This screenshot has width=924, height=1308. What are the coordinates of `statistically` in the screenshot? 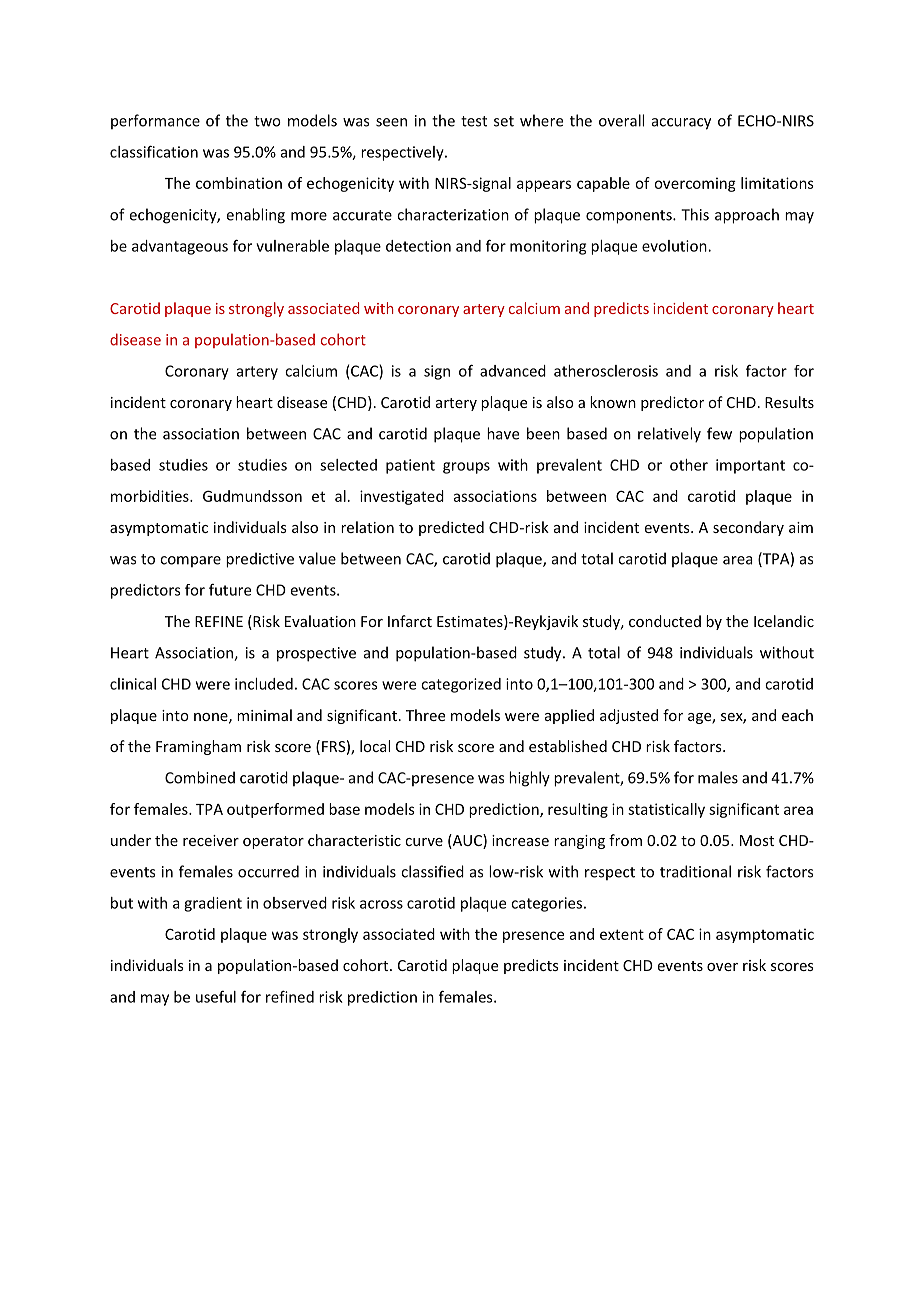 It's located at (666, 810).
